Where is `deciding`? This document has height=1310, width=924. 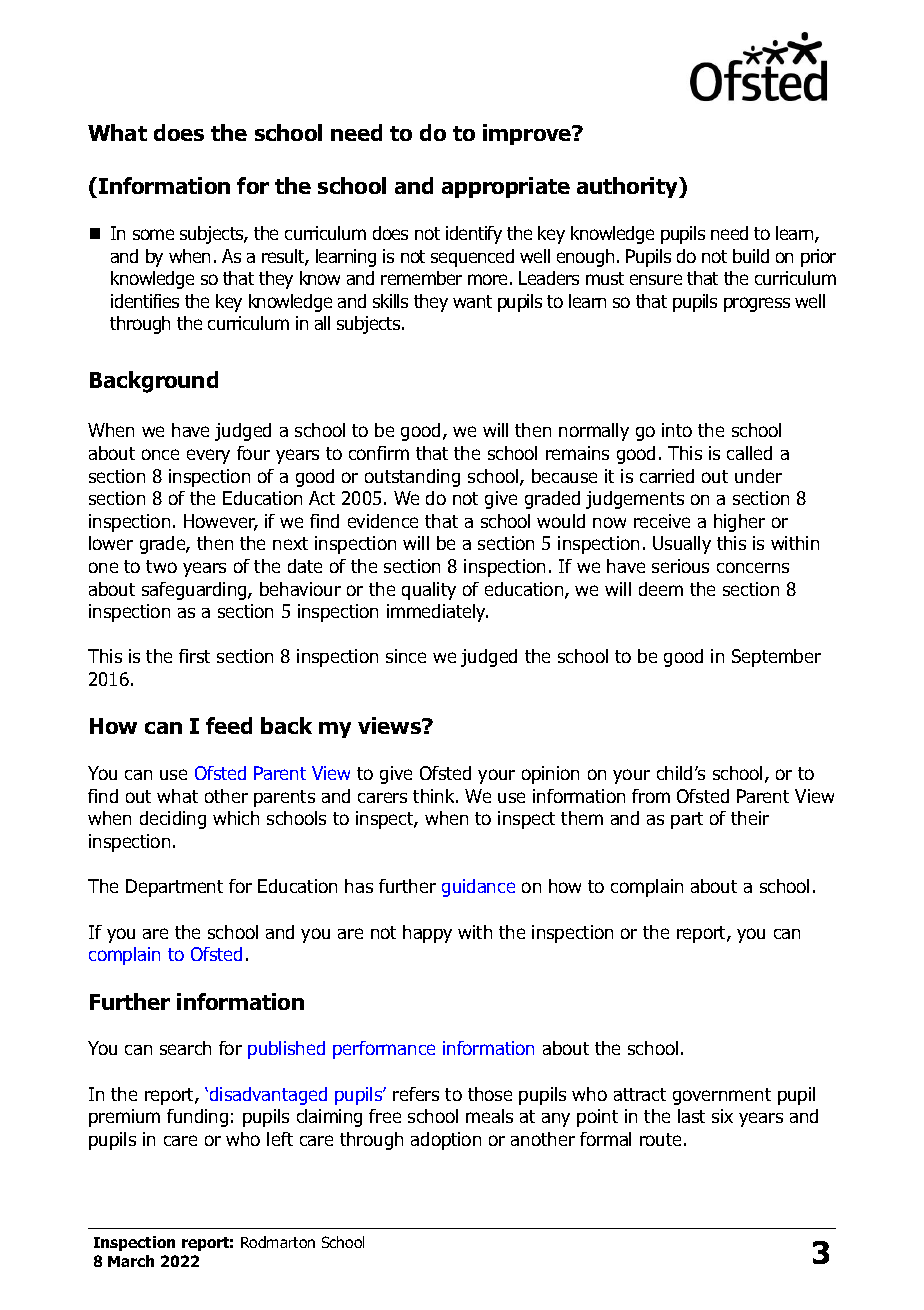
deciding is located at coordinates (173, 820).
